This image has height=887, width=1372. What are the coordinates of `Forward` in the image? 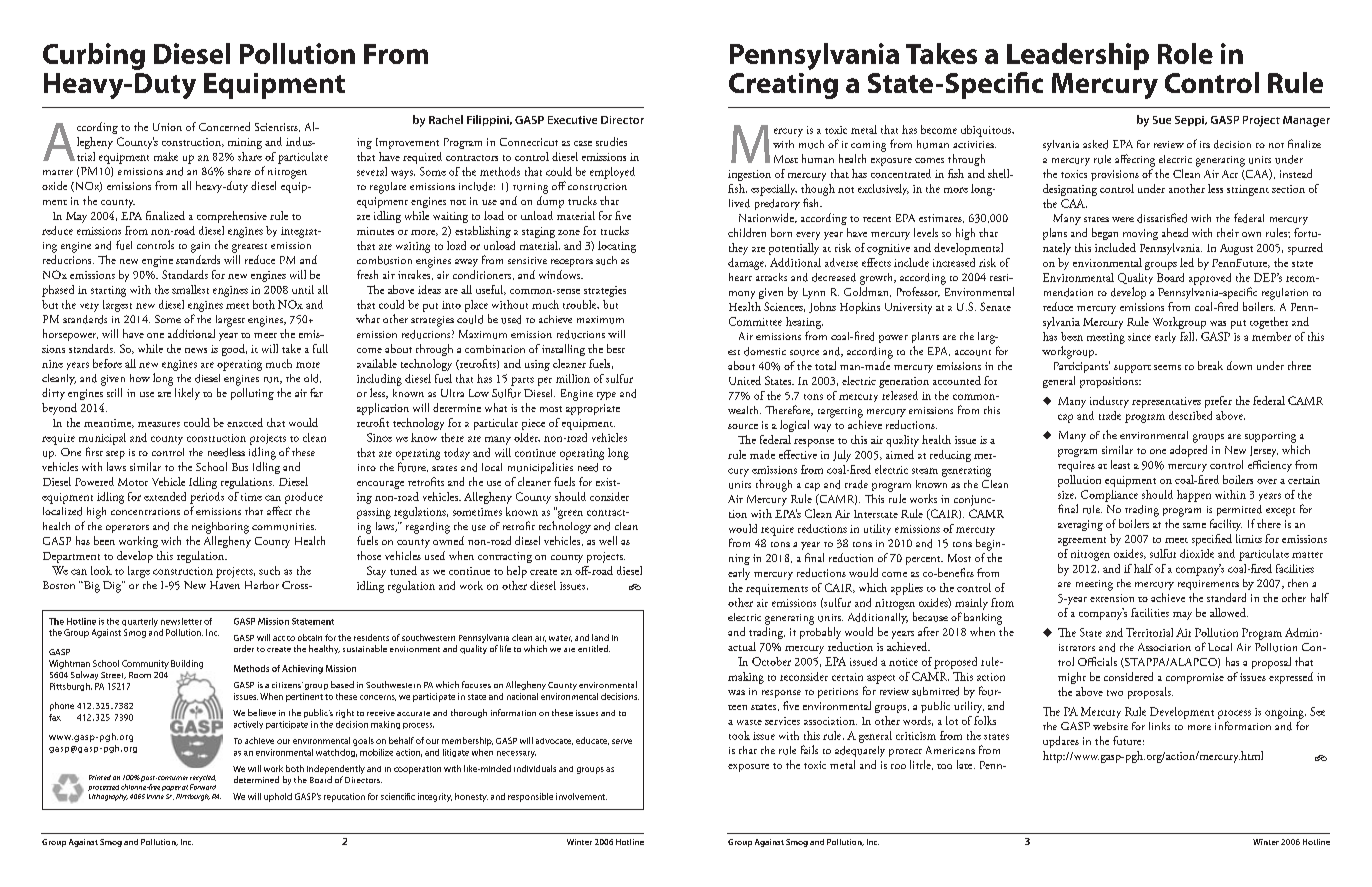 It's located at (203, 787).
